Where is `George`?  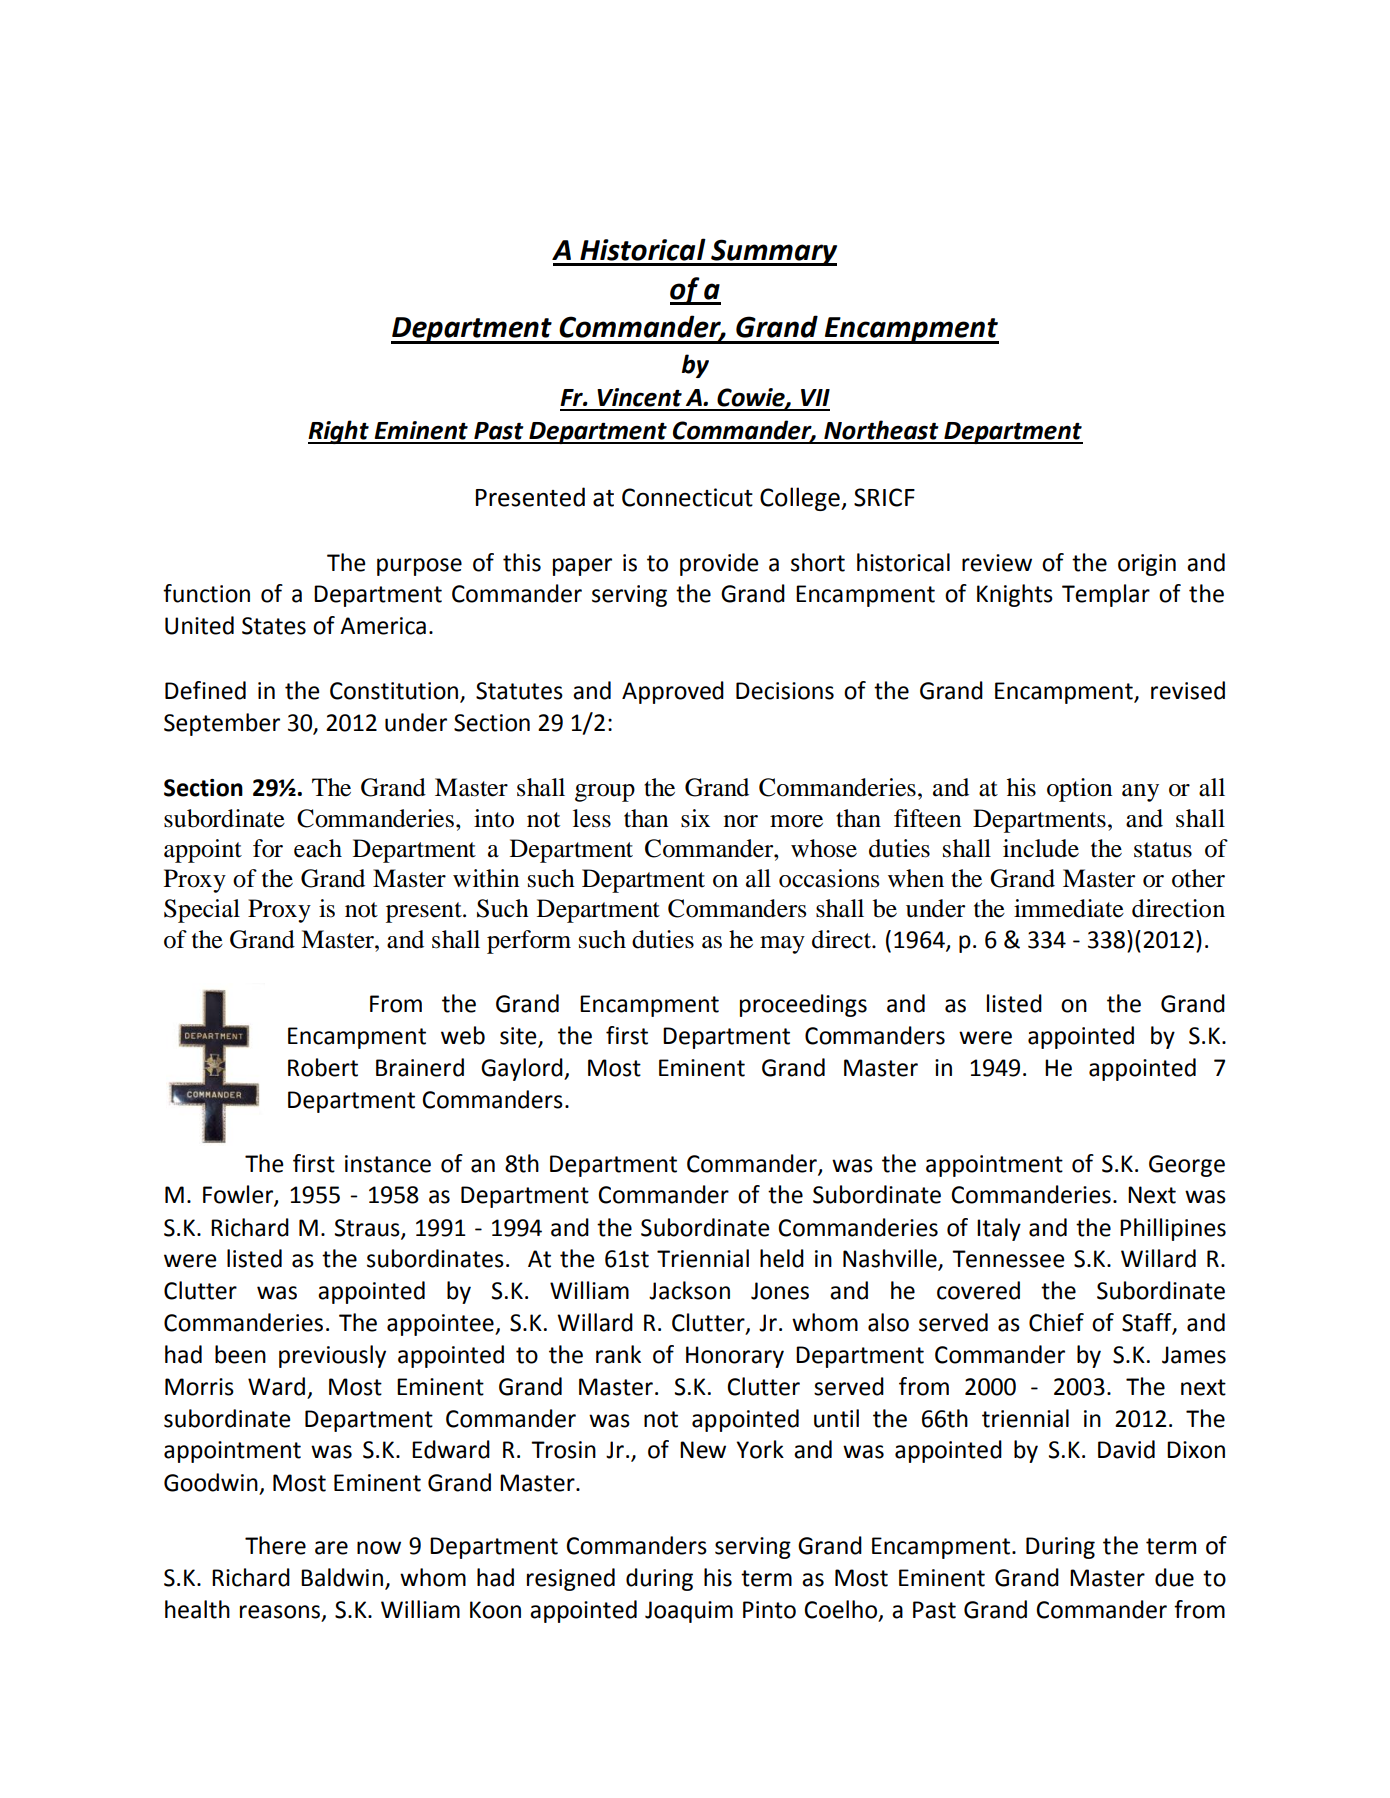 George is located at coordinates (1187, 1166).
